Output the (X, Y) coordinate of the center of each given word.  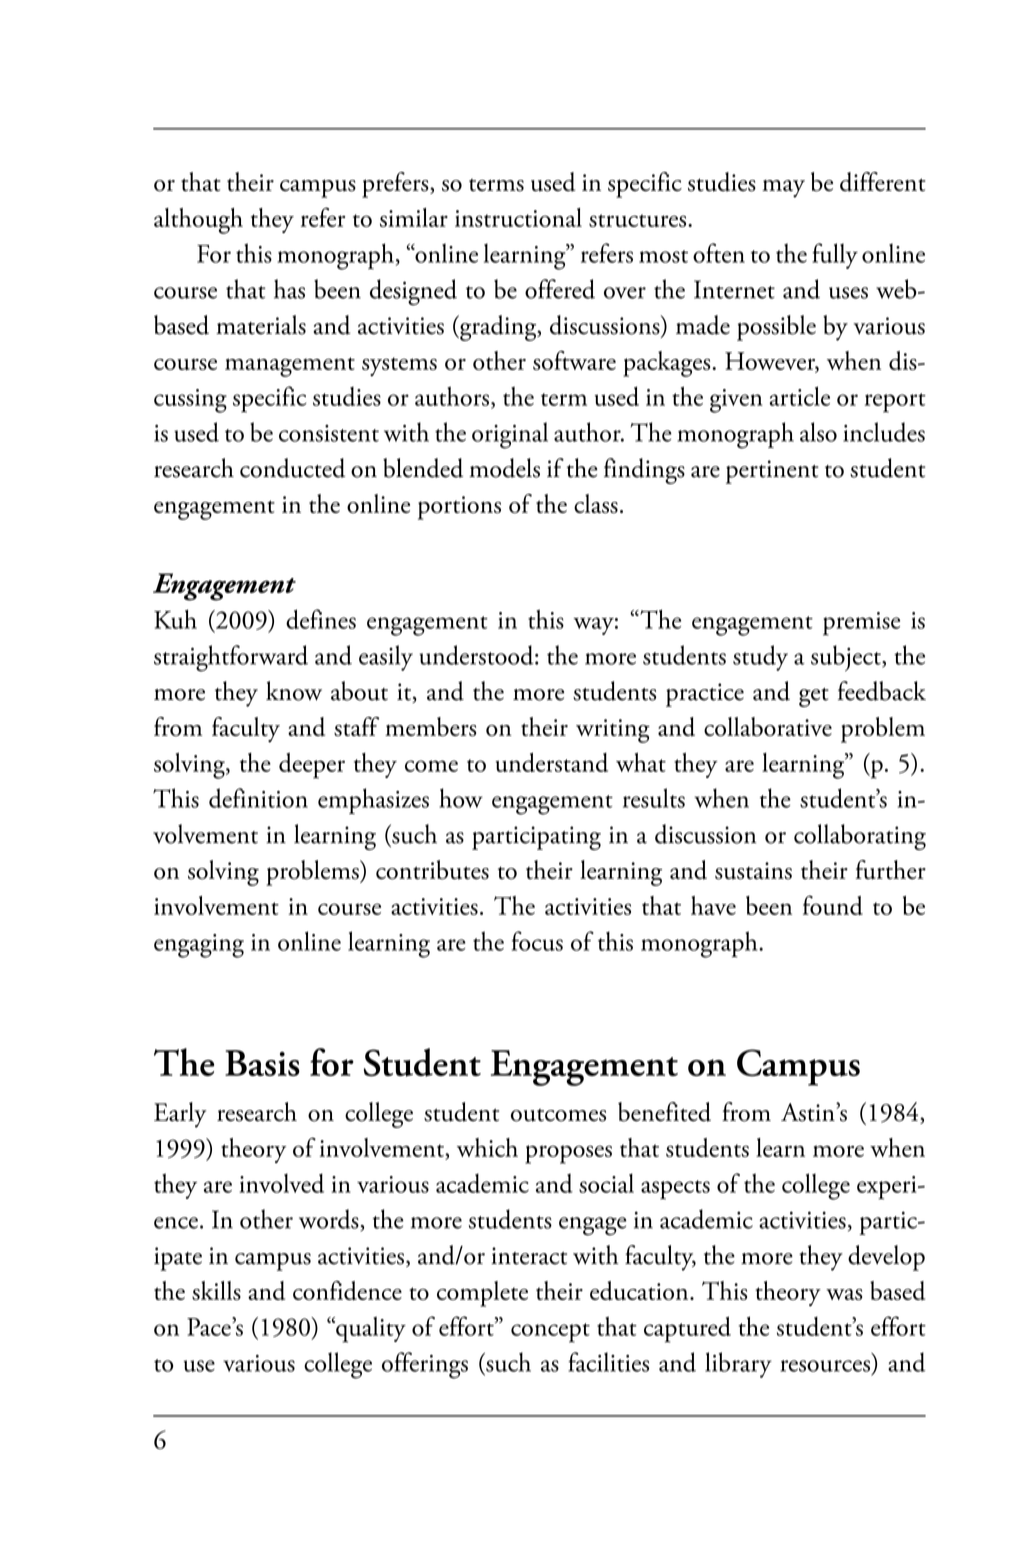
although (198, 221)
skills (216, 1290)
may (783, 189)
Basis (262, 1063)
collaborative (768, 726)
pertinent (772, 472)
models (504, 468)
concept (550, 1333)
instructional (518, 217)
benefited (664, 1112)
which (487, 1147)
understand (551, 762)
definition (258, 798)
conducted (292, 468)
